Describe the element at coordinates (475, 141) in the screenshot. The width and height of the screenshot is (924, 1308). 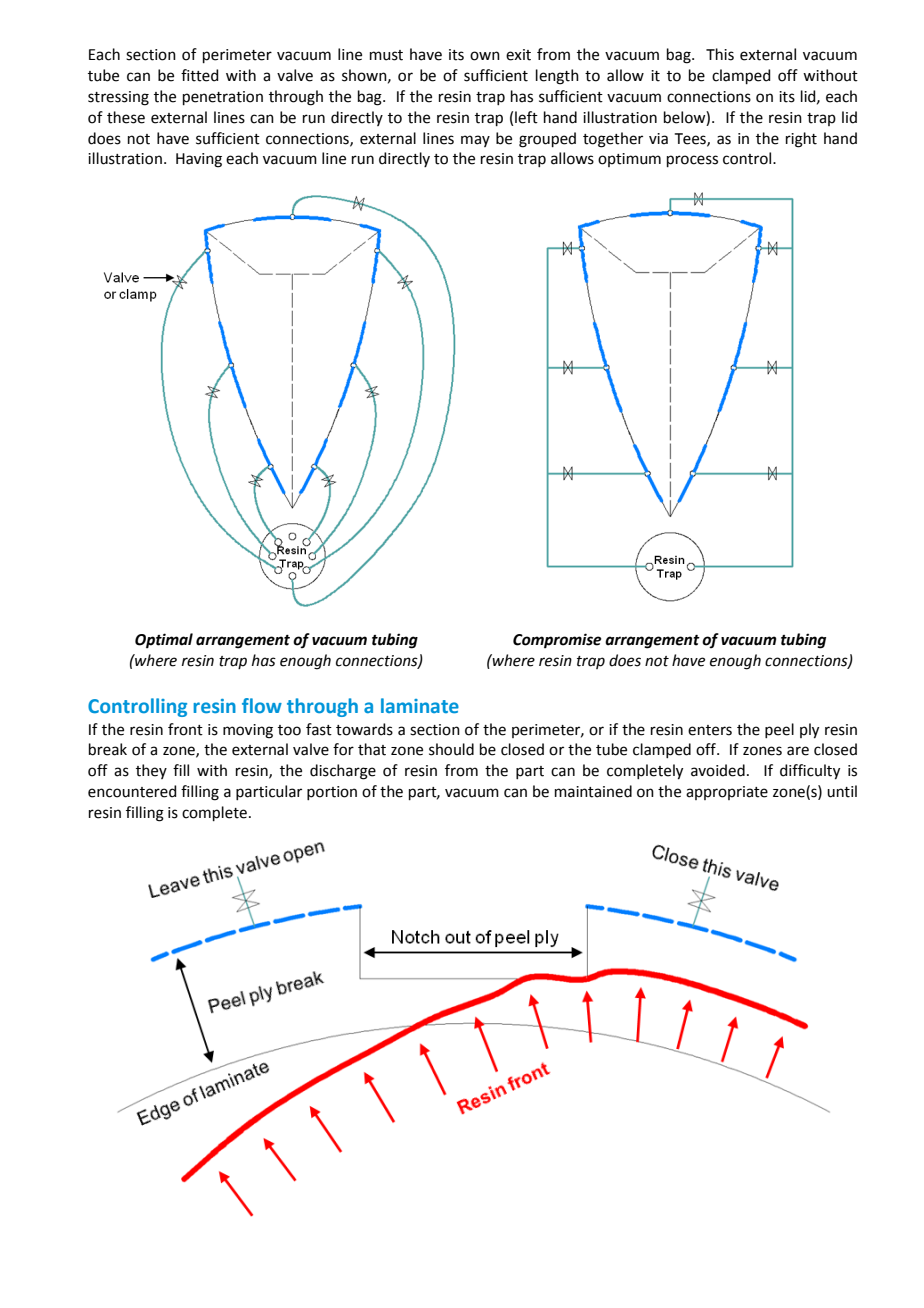
I see `may` at that location.
